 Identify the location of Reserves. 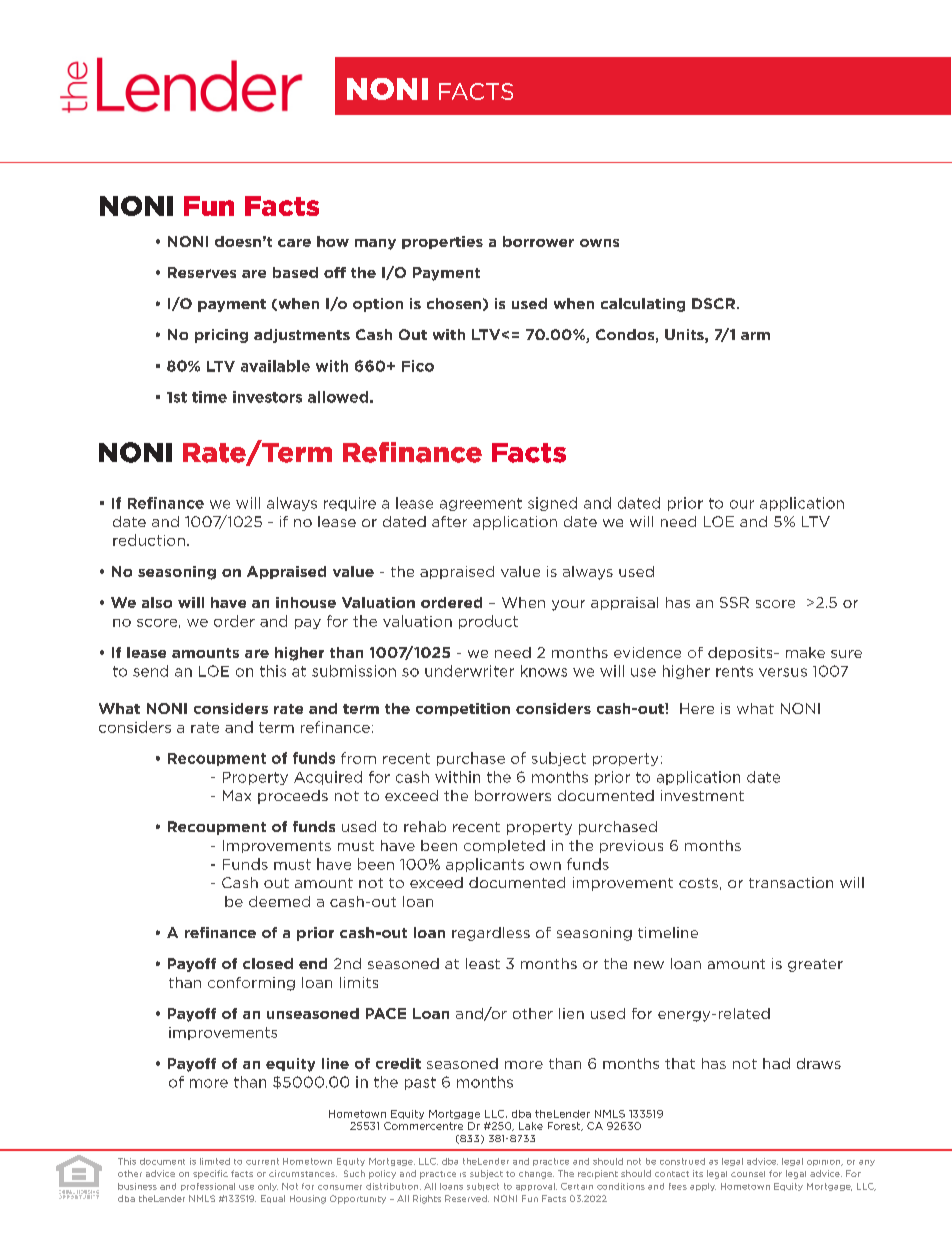
(202, 272).
